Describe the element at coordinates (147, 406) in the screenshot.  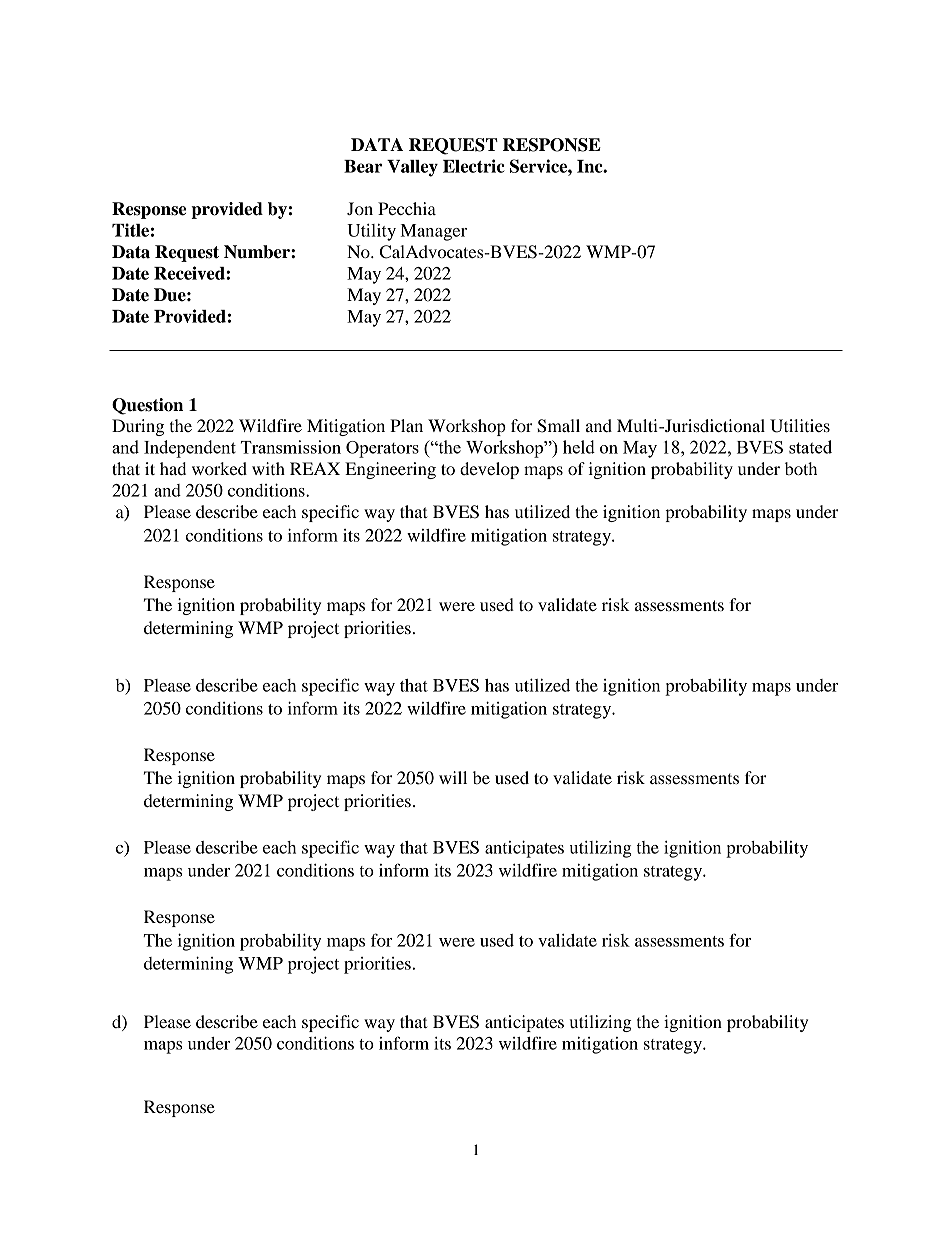
I see `Question` at that location.
